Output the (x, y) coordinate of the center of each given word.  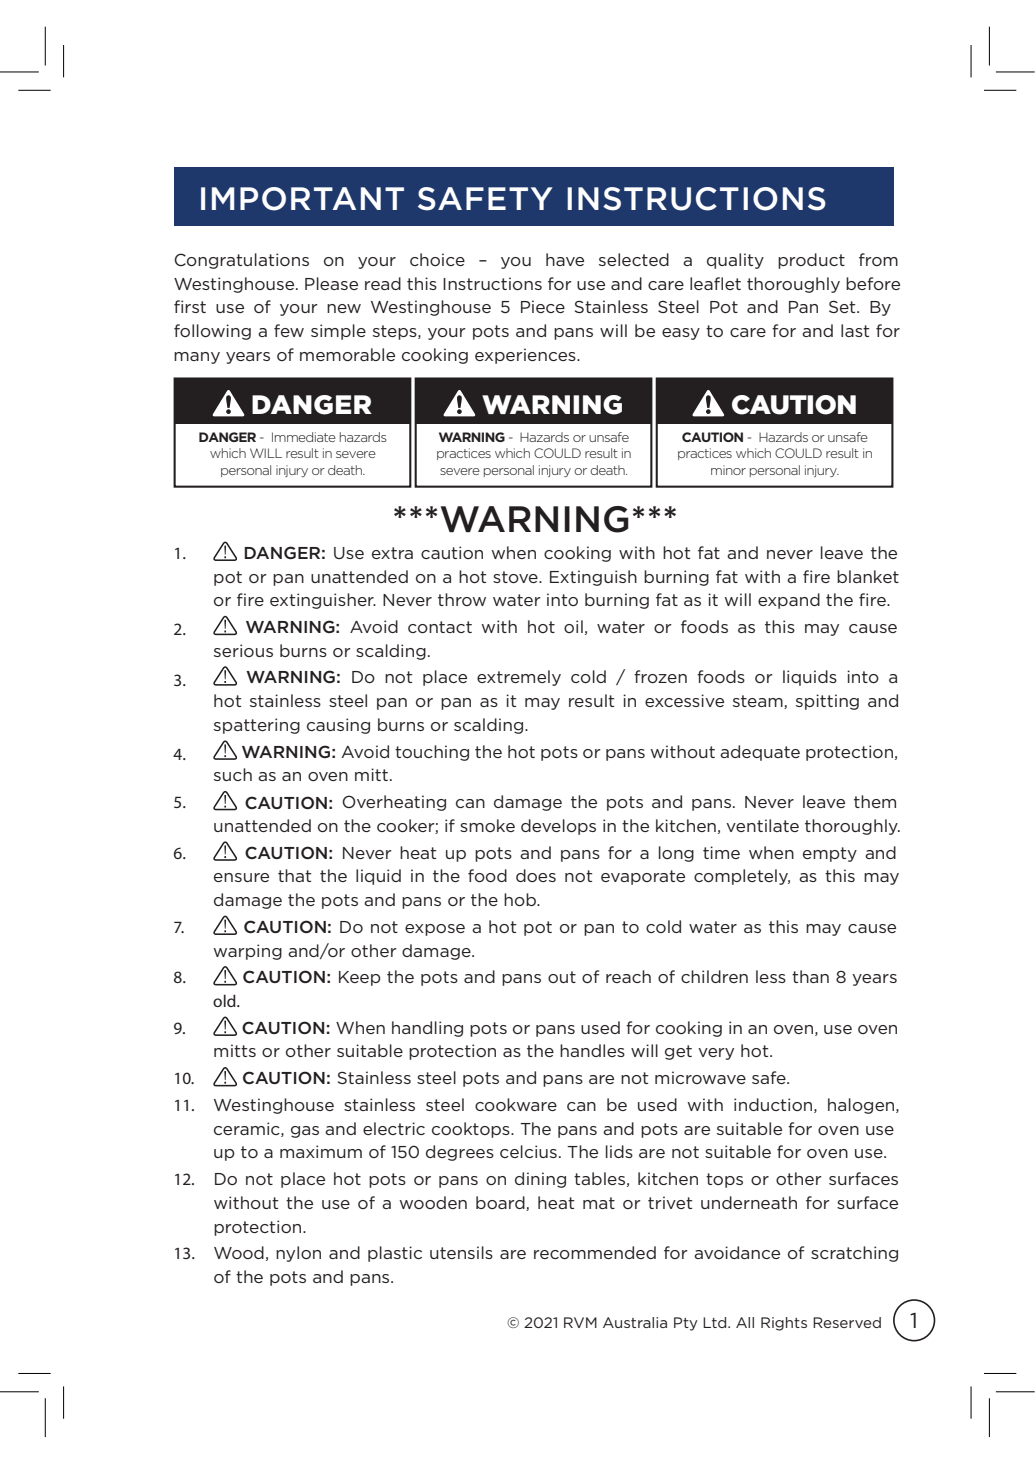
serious (243, 650)
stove (516, 577)
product (811, 261)
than (810, 976)
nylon (298, 1254)
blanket (868, 576)
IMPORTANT (302, 199)
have (565, 259)
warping (247, 952)
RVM (580, 1322)
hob (521, 899)
